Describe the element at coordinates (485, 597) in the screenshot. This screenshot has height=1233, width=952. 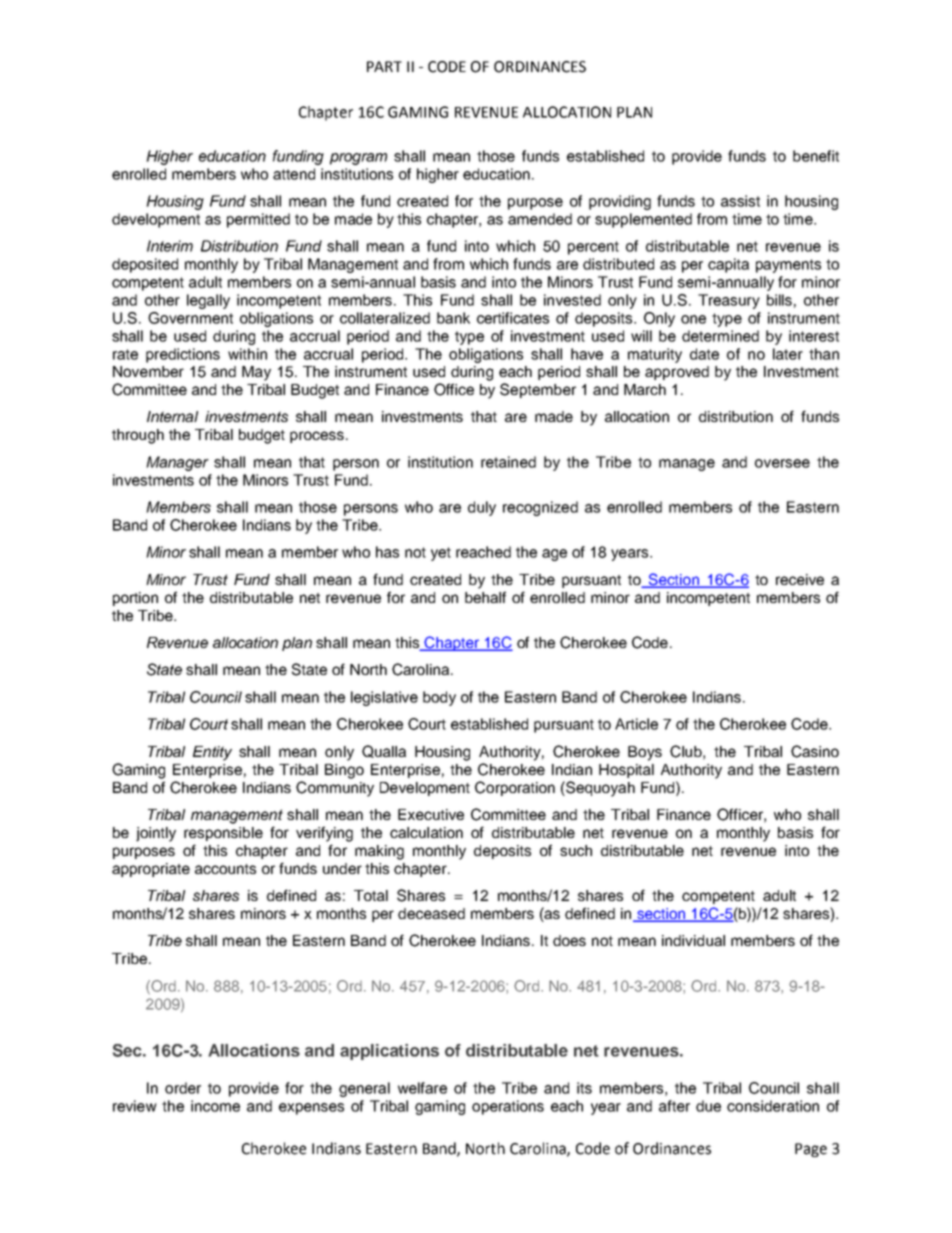
I see `behalf` at that location.
